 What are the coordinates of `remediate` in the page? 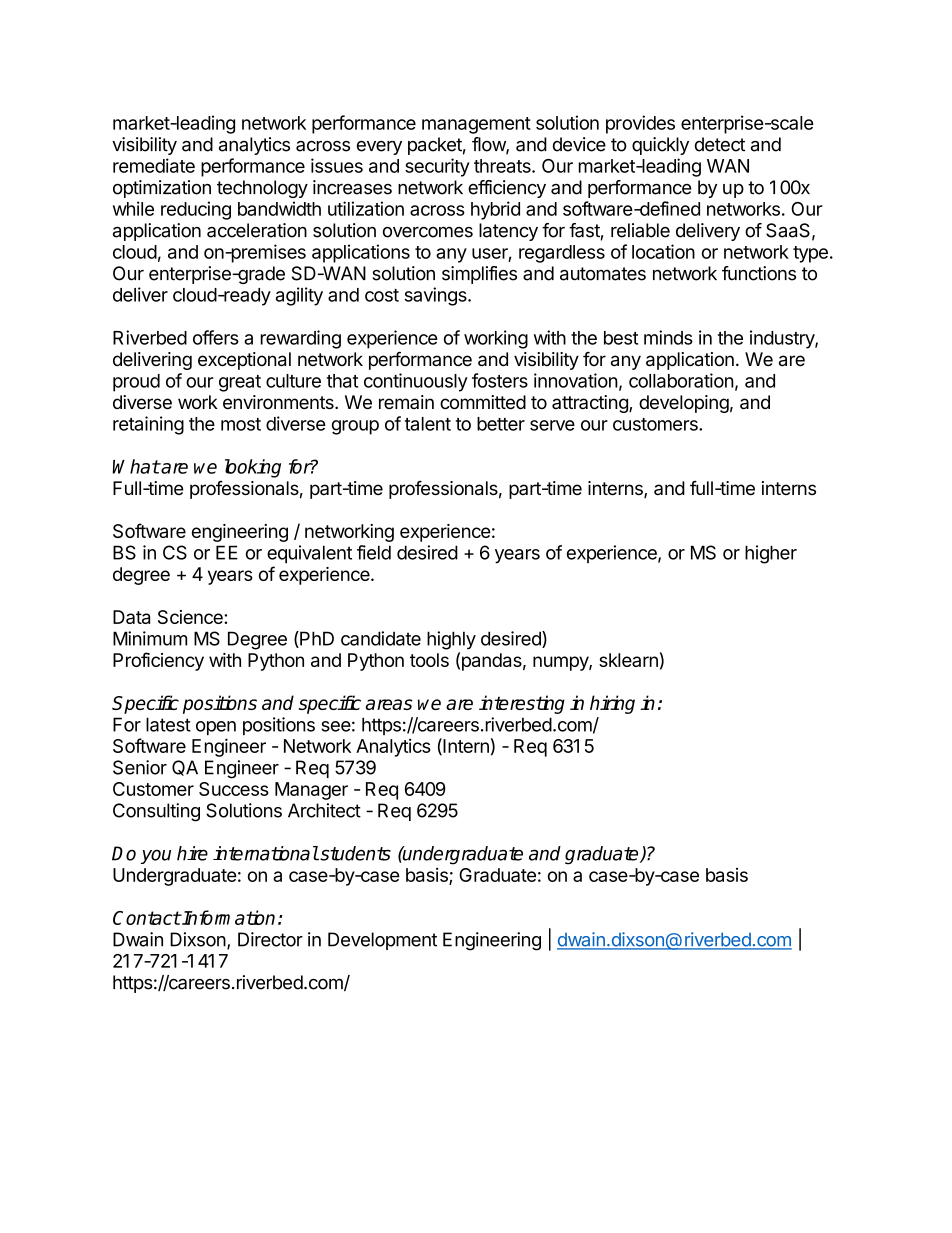 It's located at (154, 165).
